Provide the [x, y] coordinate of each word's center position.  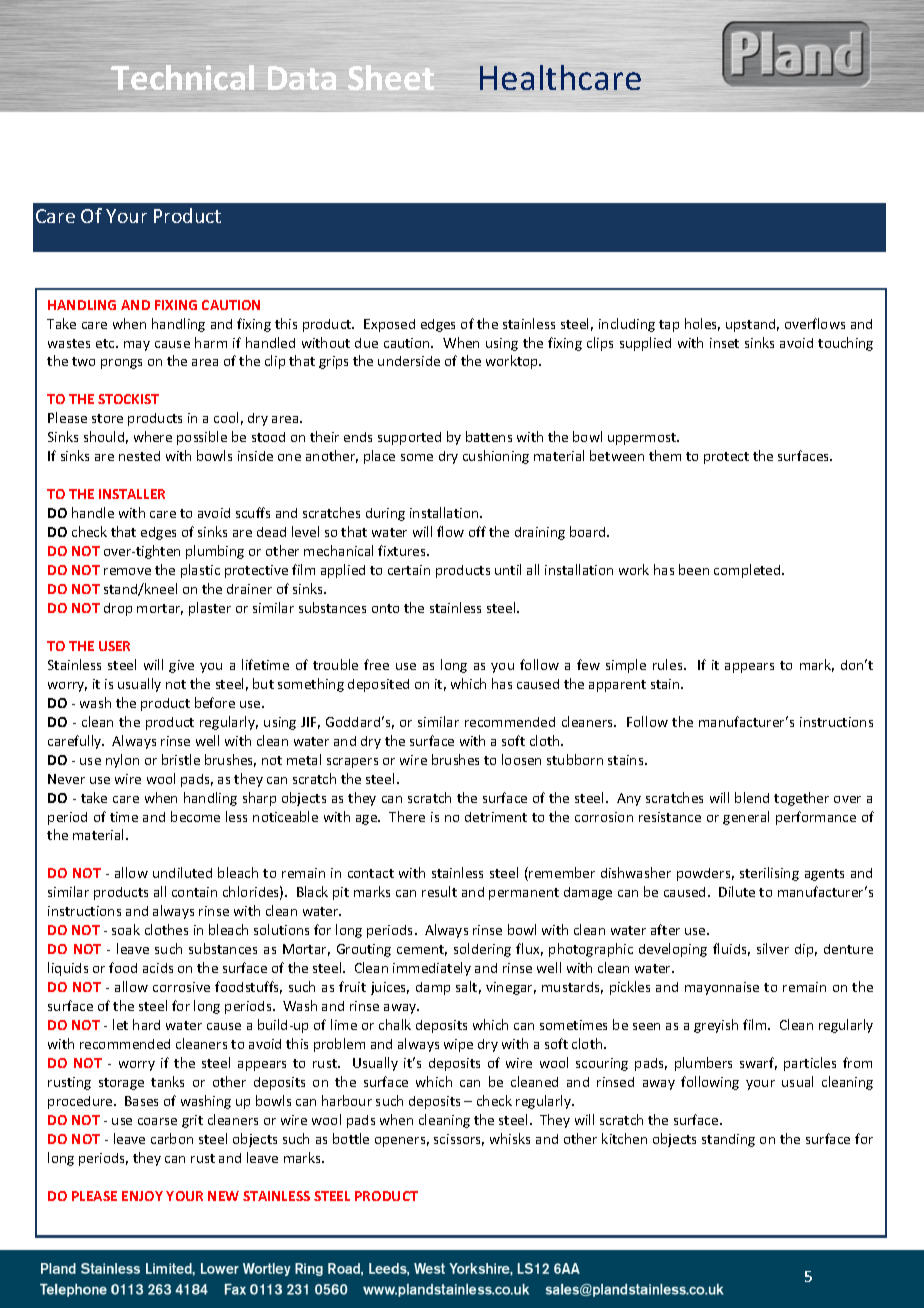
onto [385, 608]
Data [302, 78]
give [181, 666]
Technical [182, 77]
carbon [172, 1138]
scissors [459, 1140]
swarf [758, 1063]
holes [702, 324]
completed [748, 571]
